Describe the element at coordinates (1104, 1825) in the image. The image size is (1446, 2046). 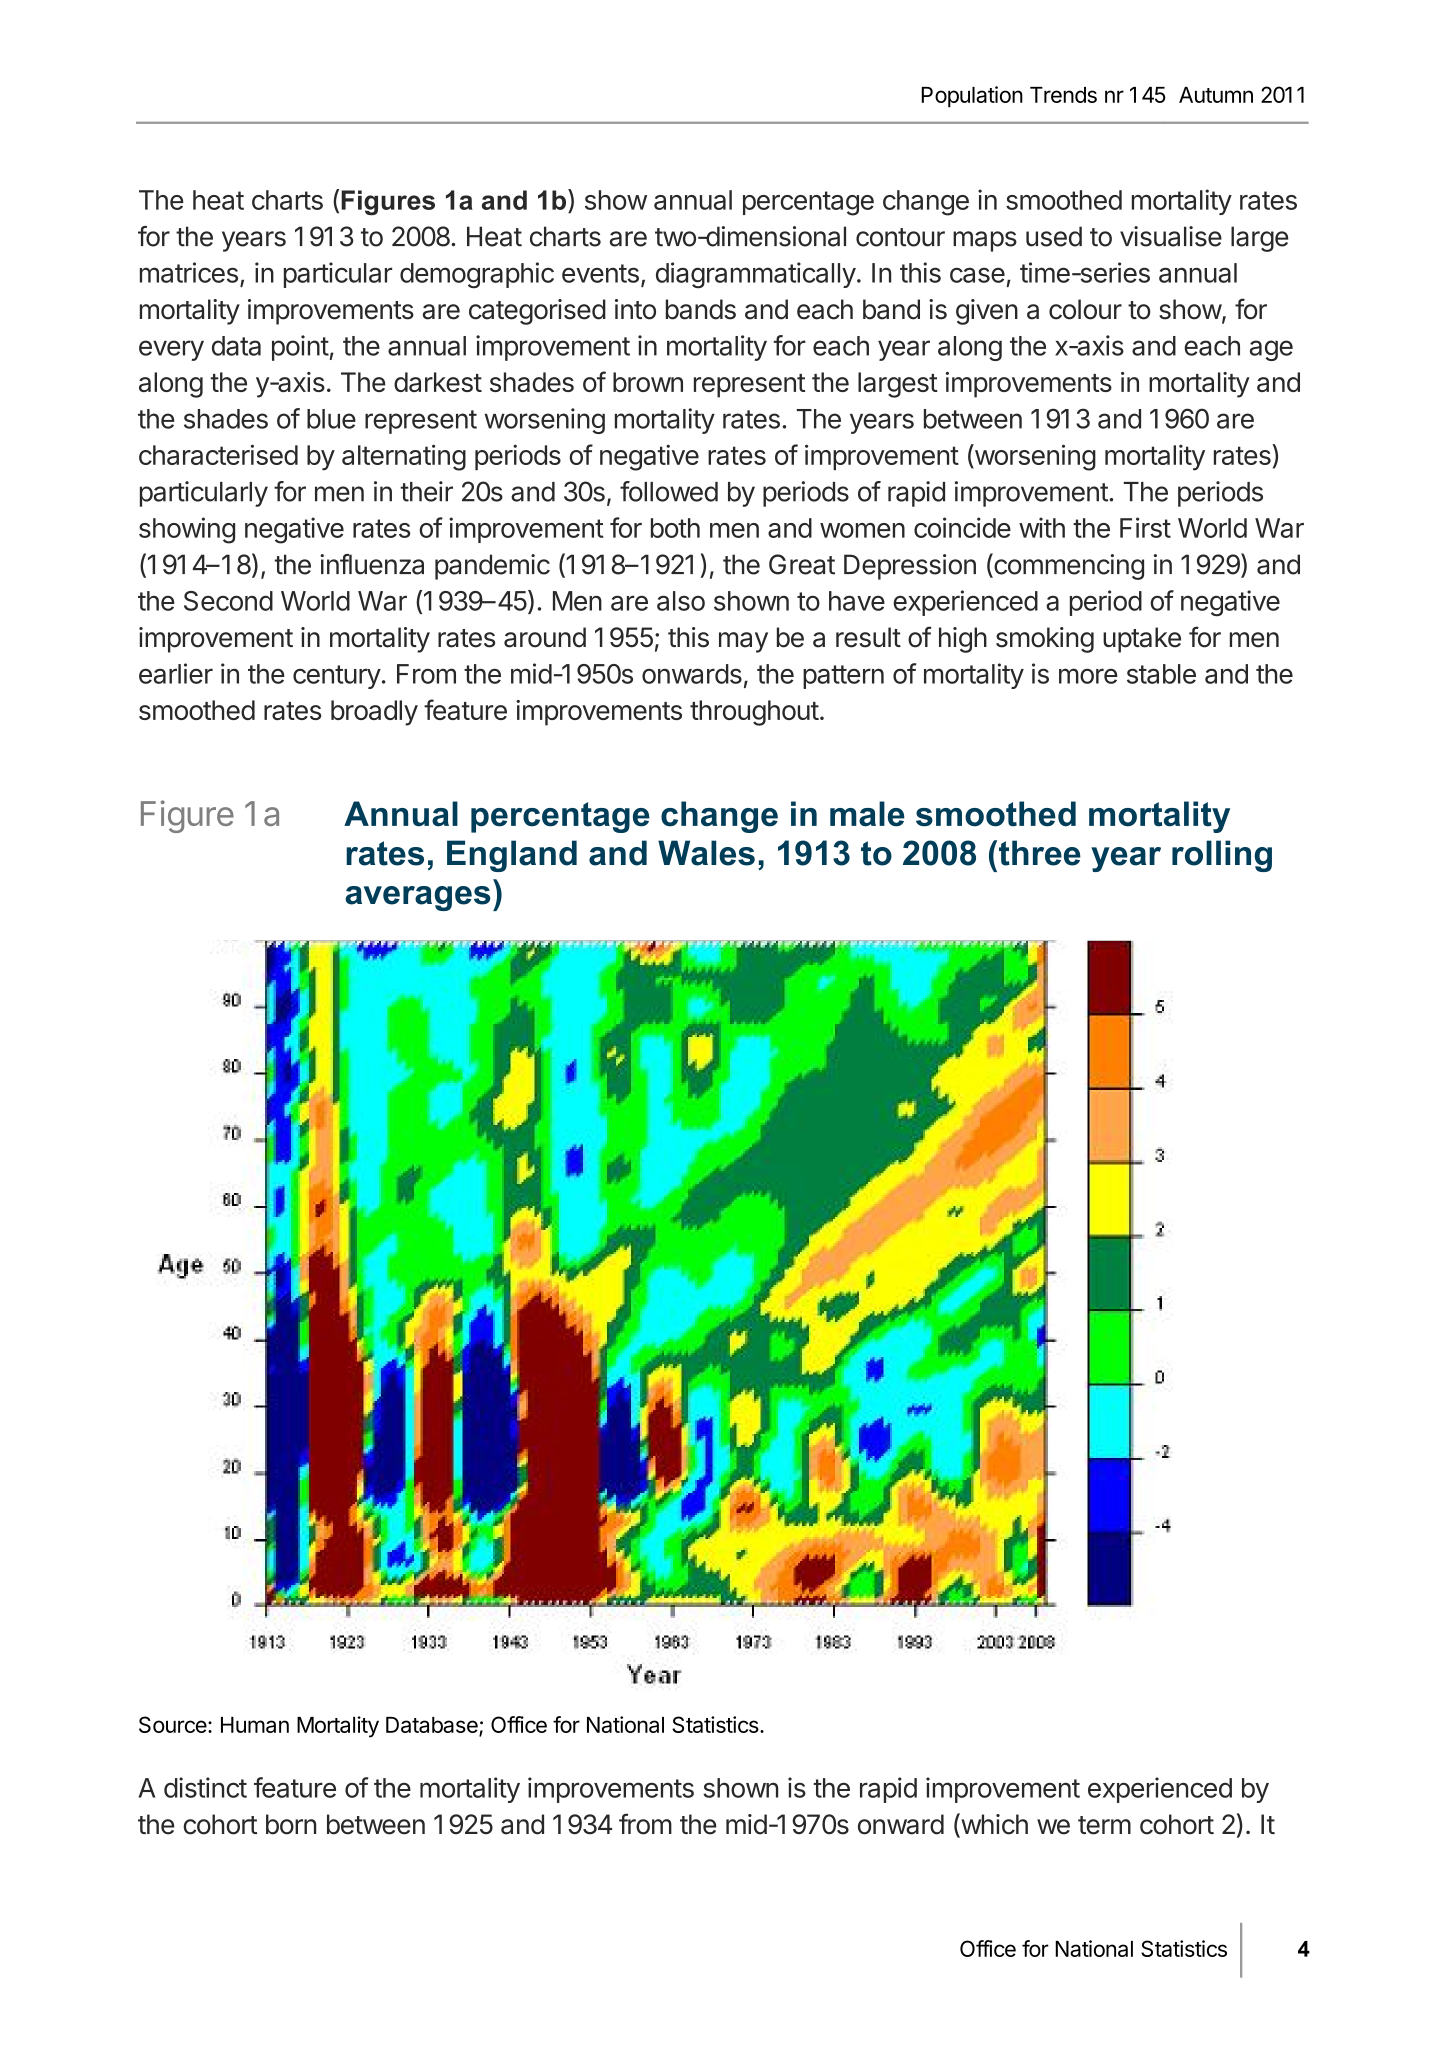
I see `term` at that location.
